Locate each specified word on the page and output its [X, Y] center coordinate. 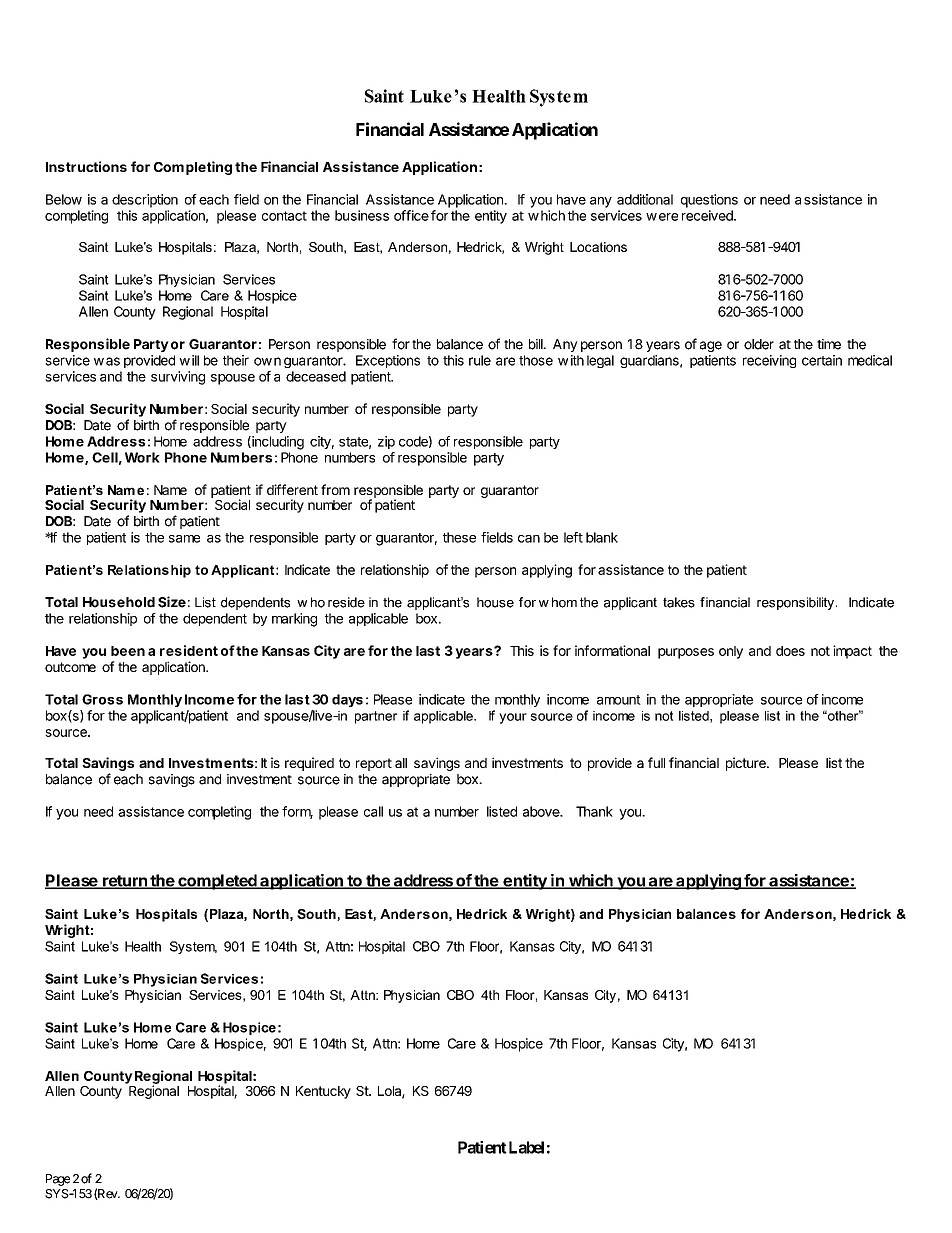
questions [709, 201]
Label [526, 1147]
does [790, 651]
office [411, 215]
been [128, 651]
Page [58, 1180]
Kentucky [323, 1092]
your [513, 718]
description [145, 201]
